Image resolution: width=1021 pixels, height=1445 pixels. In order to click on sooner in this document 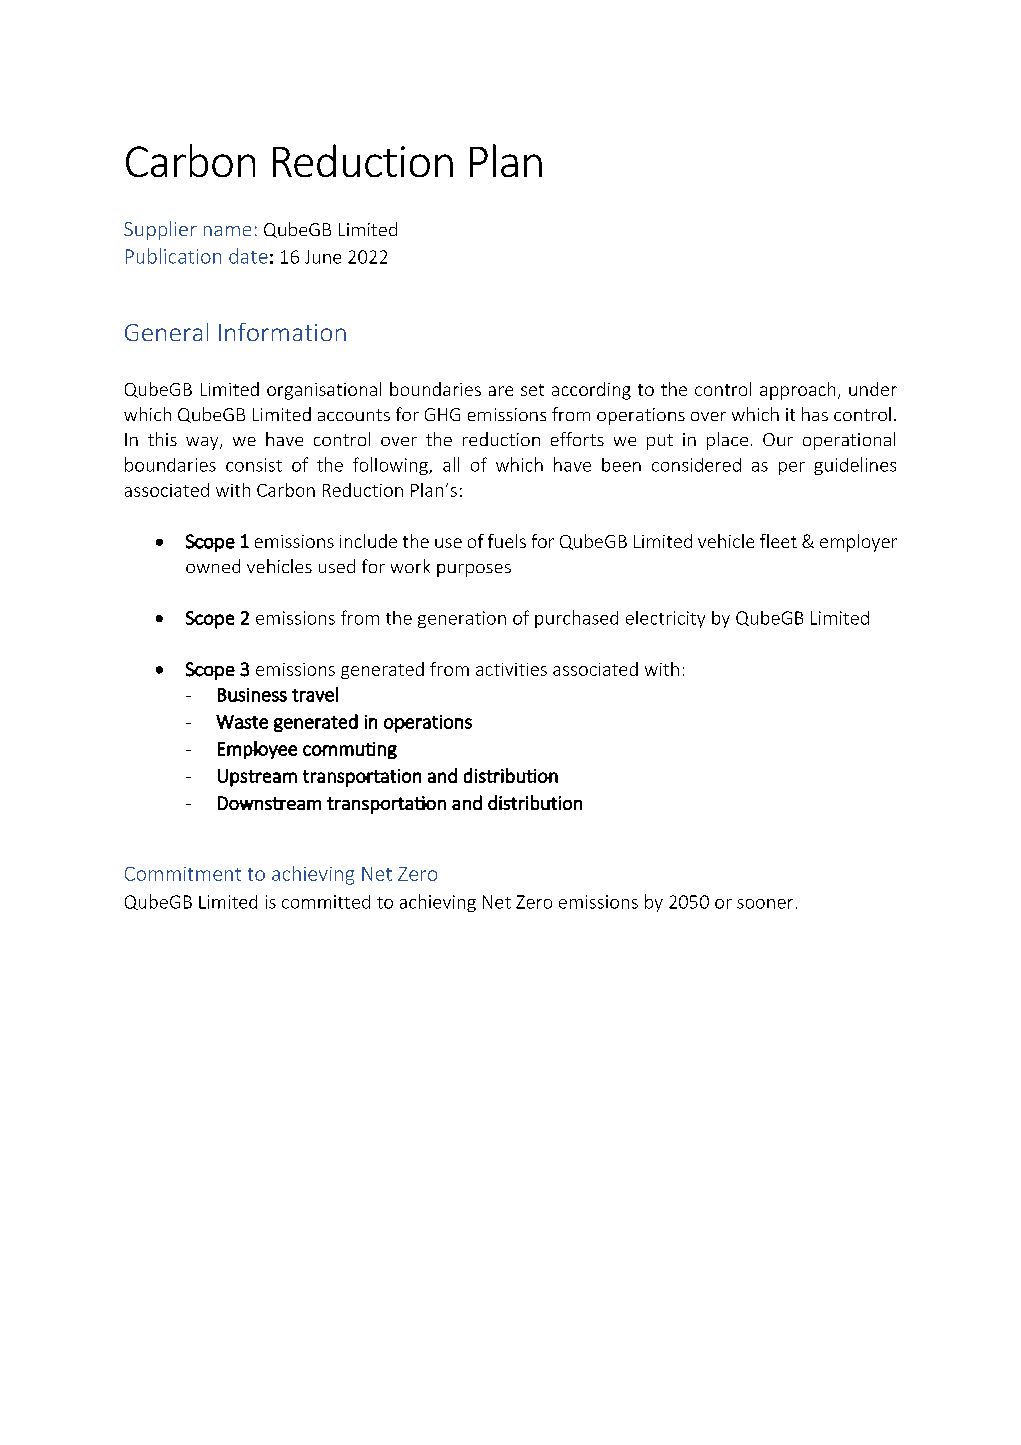, I will do `click(765, 904)`.
